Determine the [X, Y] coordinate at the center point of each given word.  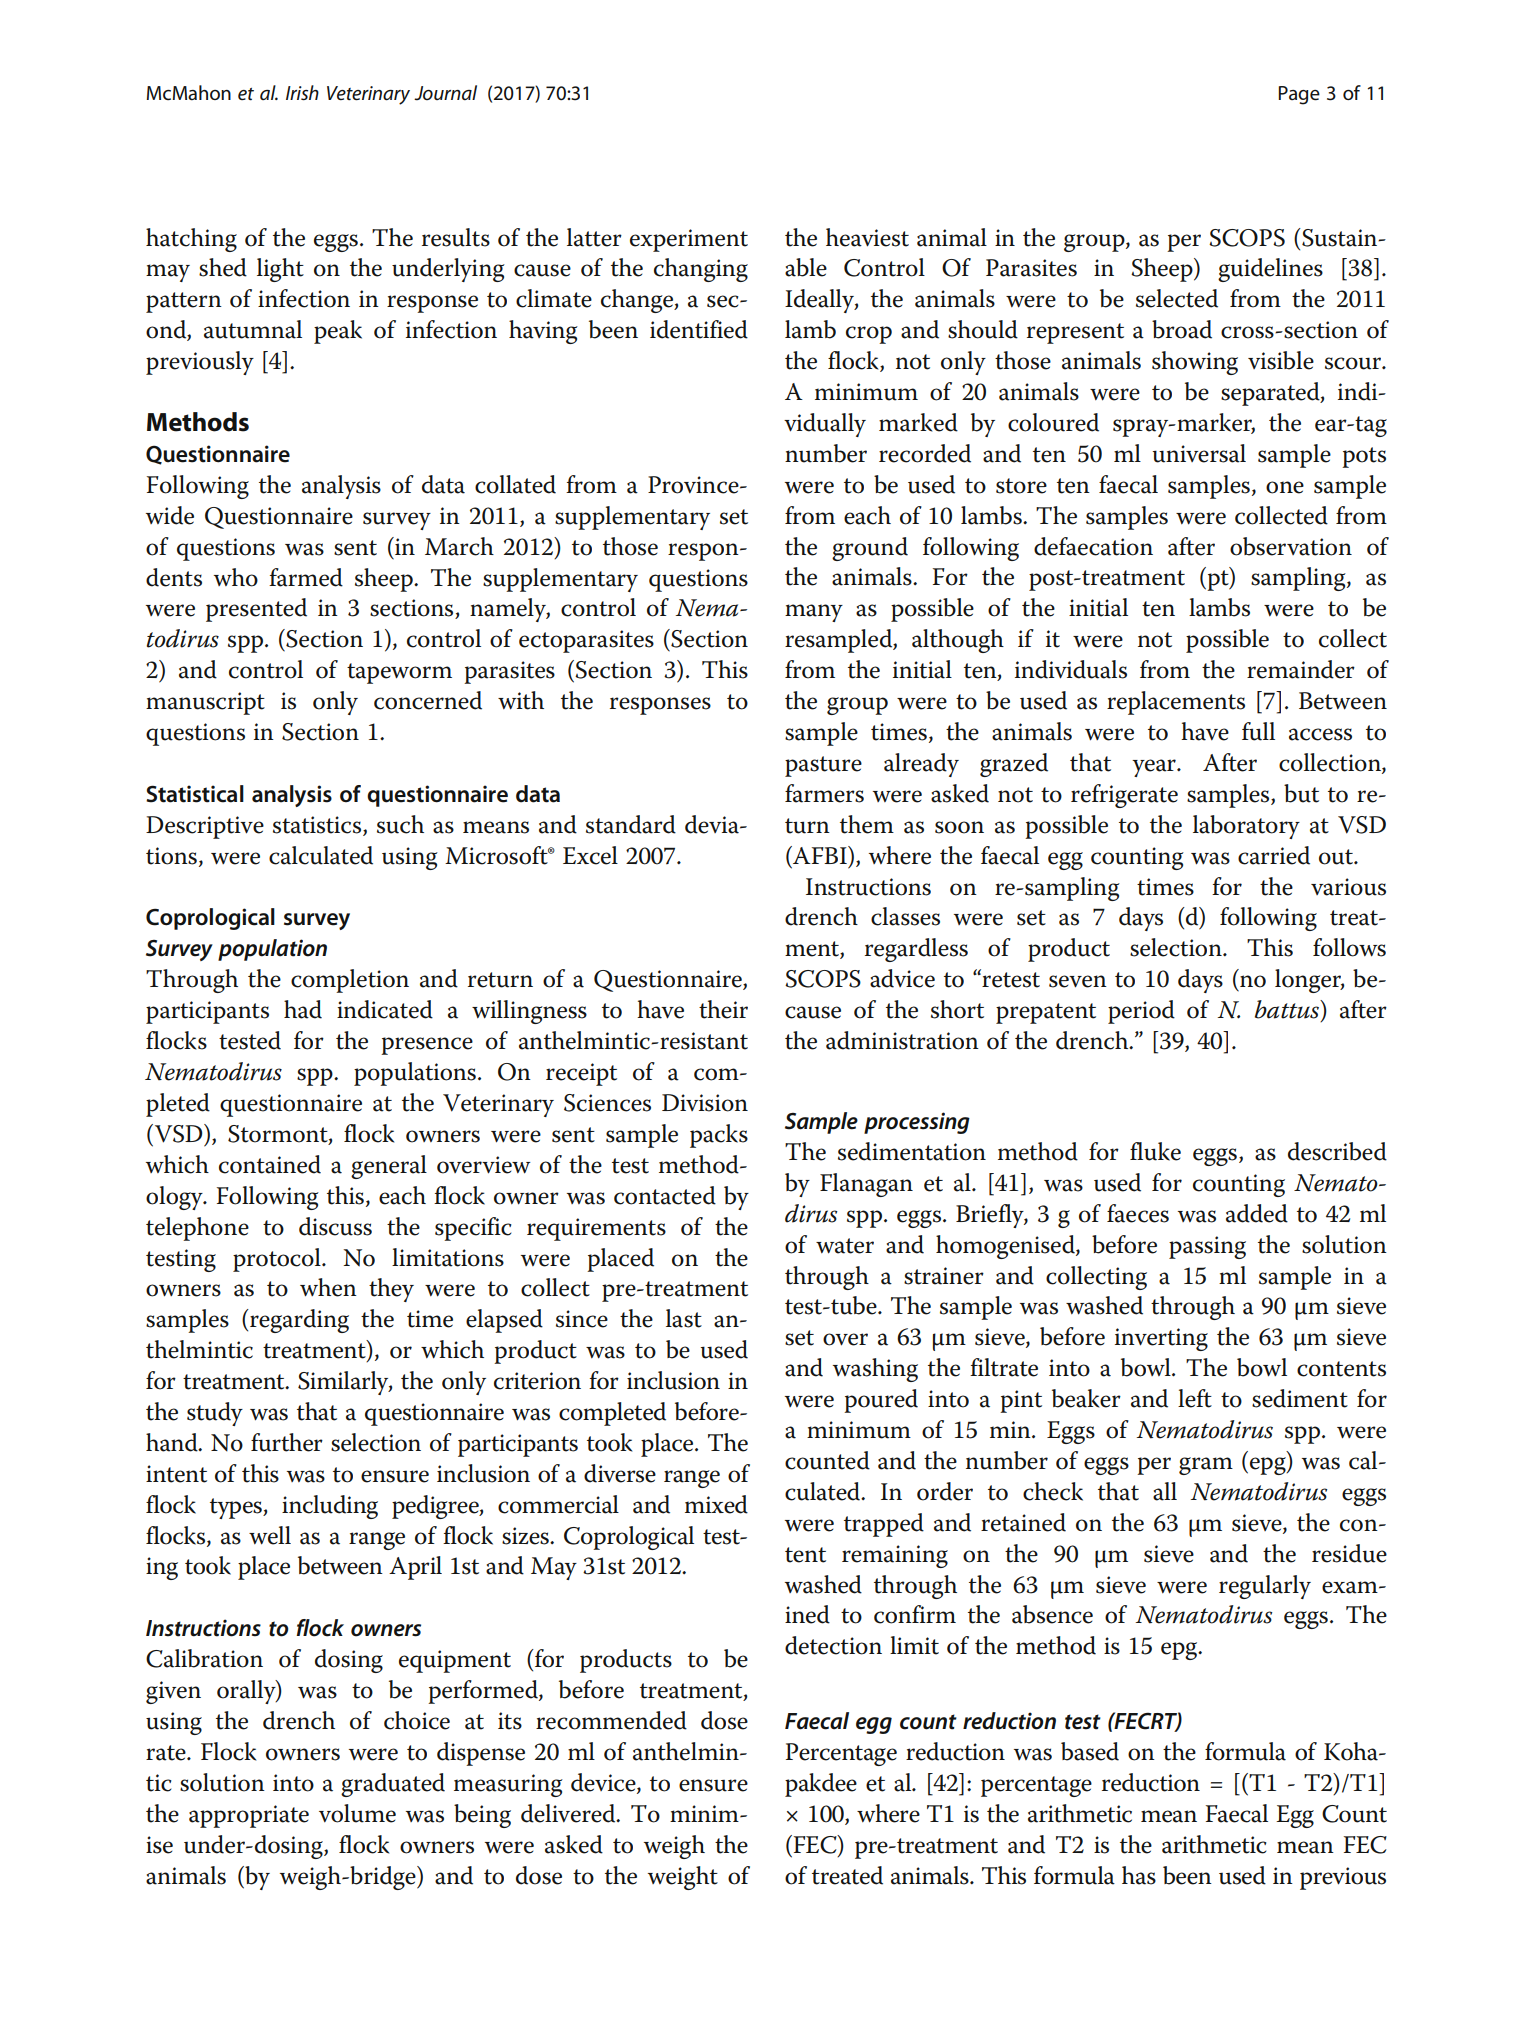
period [1141, 1012]
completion [350, 981]
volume [357, 1813]
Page [1299, 95]
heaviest [867, 237]
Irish [302, 92]
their [723, 1009]
